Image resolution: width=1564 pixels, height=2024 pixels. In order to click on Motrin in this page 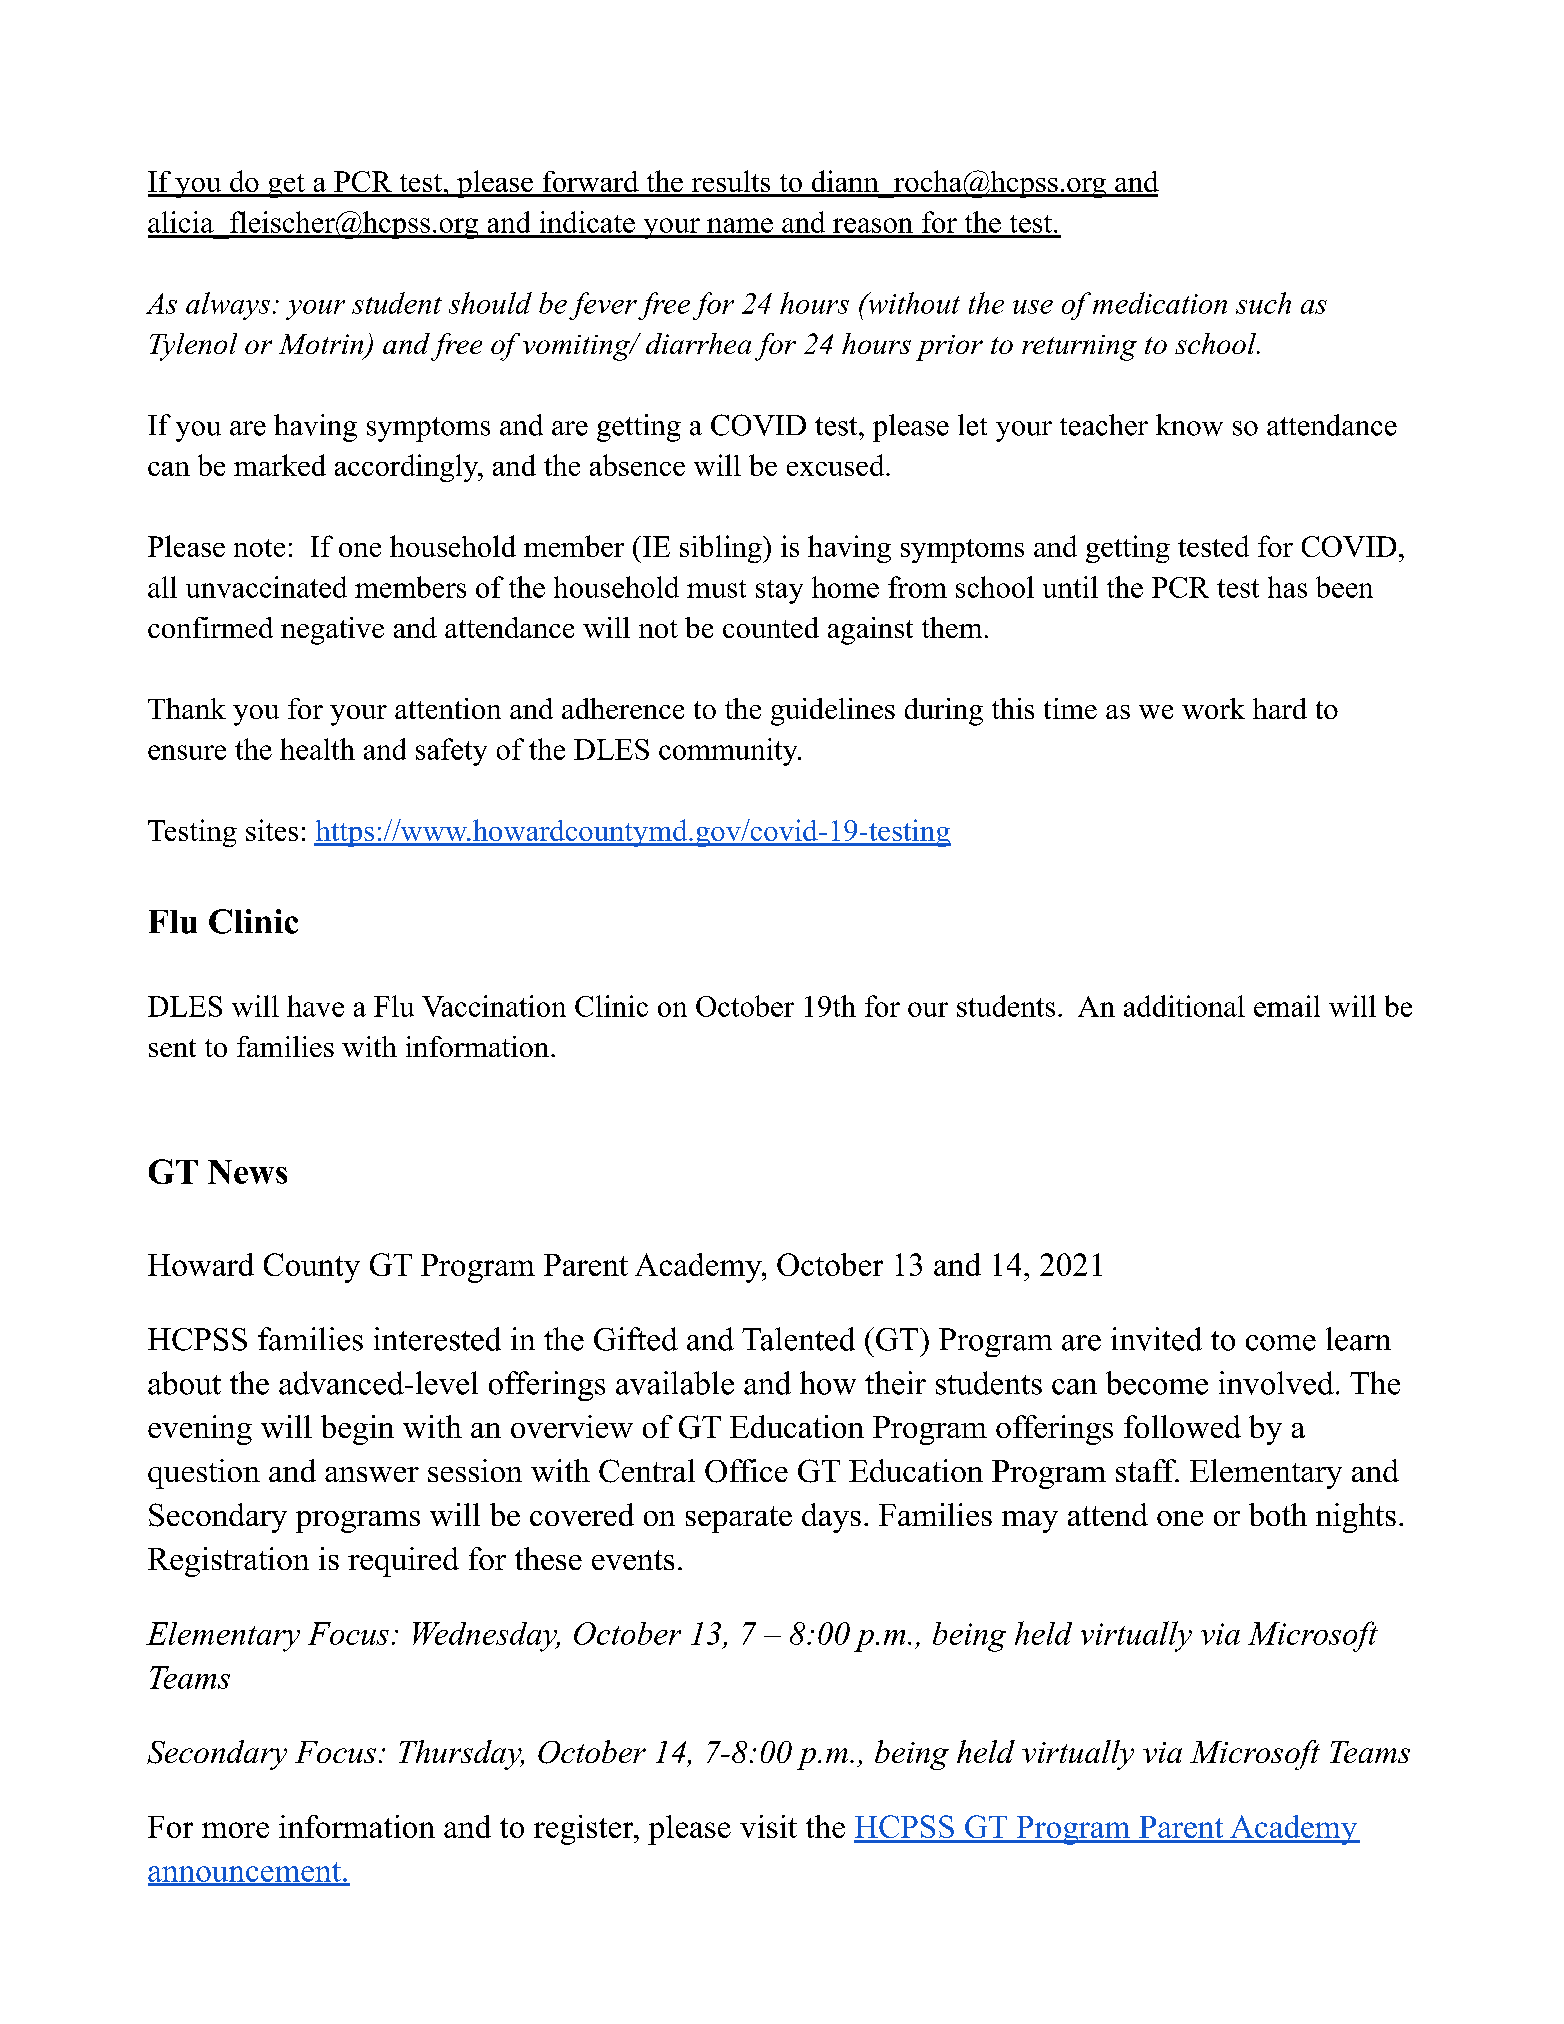, I will do `click(322, 345)`.
